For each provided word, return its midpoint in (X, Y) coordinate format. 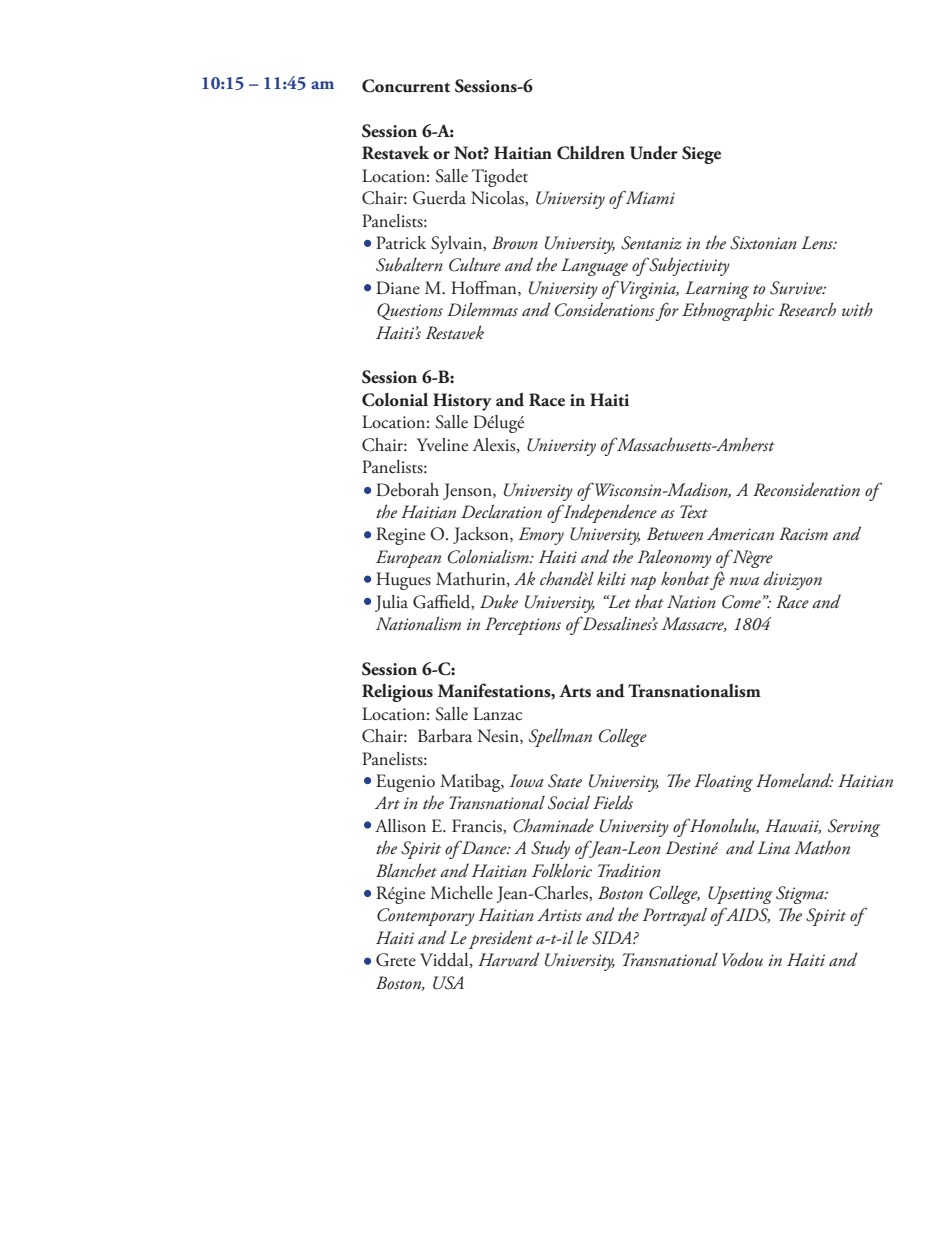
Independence (609, 513)
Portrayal (674, 916)
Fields (613, 802)
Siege (701, 155)
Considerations (605, 309)
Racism (803, 534)
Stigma (801, 895)
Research (807, 309)
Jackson (482, 535)
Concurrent (406, 86)
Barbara (445, 736)
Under (654, 153)
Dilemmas (482, 309)
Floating (723, 782)
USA (448, 983)
